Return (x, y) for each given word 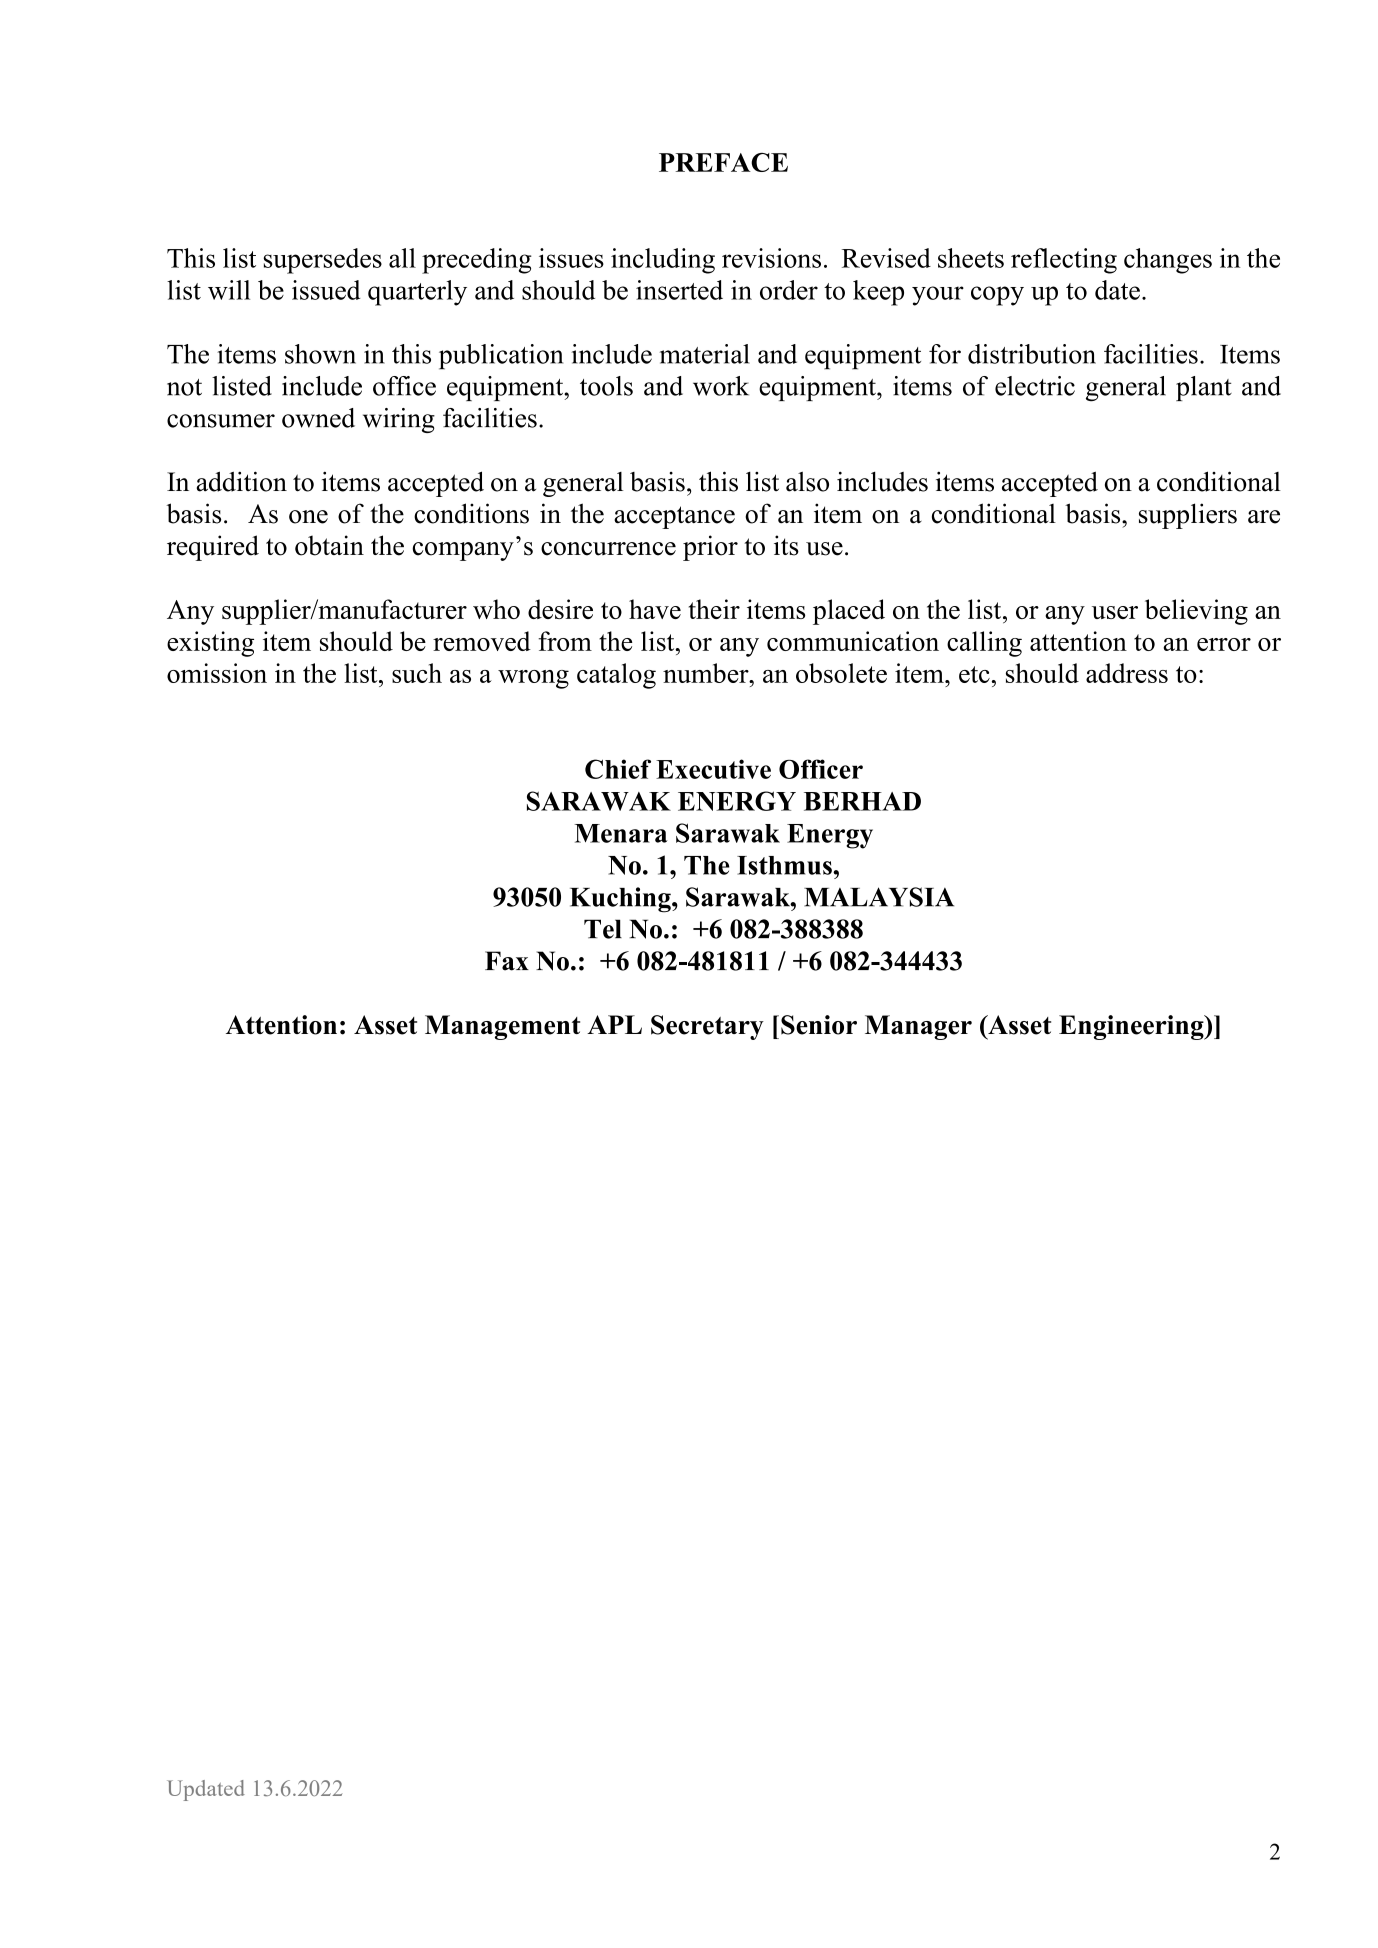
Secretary (707, 1027)
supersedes (322, 261)
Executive (713, 769)
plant (1204, 388)
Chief (618, 769)
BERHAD (862, 801)
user (1115, 612)
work (721, 386)
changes (1168, 261)
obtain (329, 545)
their (714, 609)
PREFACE (723, 162)
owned (318, 418)
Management (502, 1027)
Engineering (1132, 1027)
